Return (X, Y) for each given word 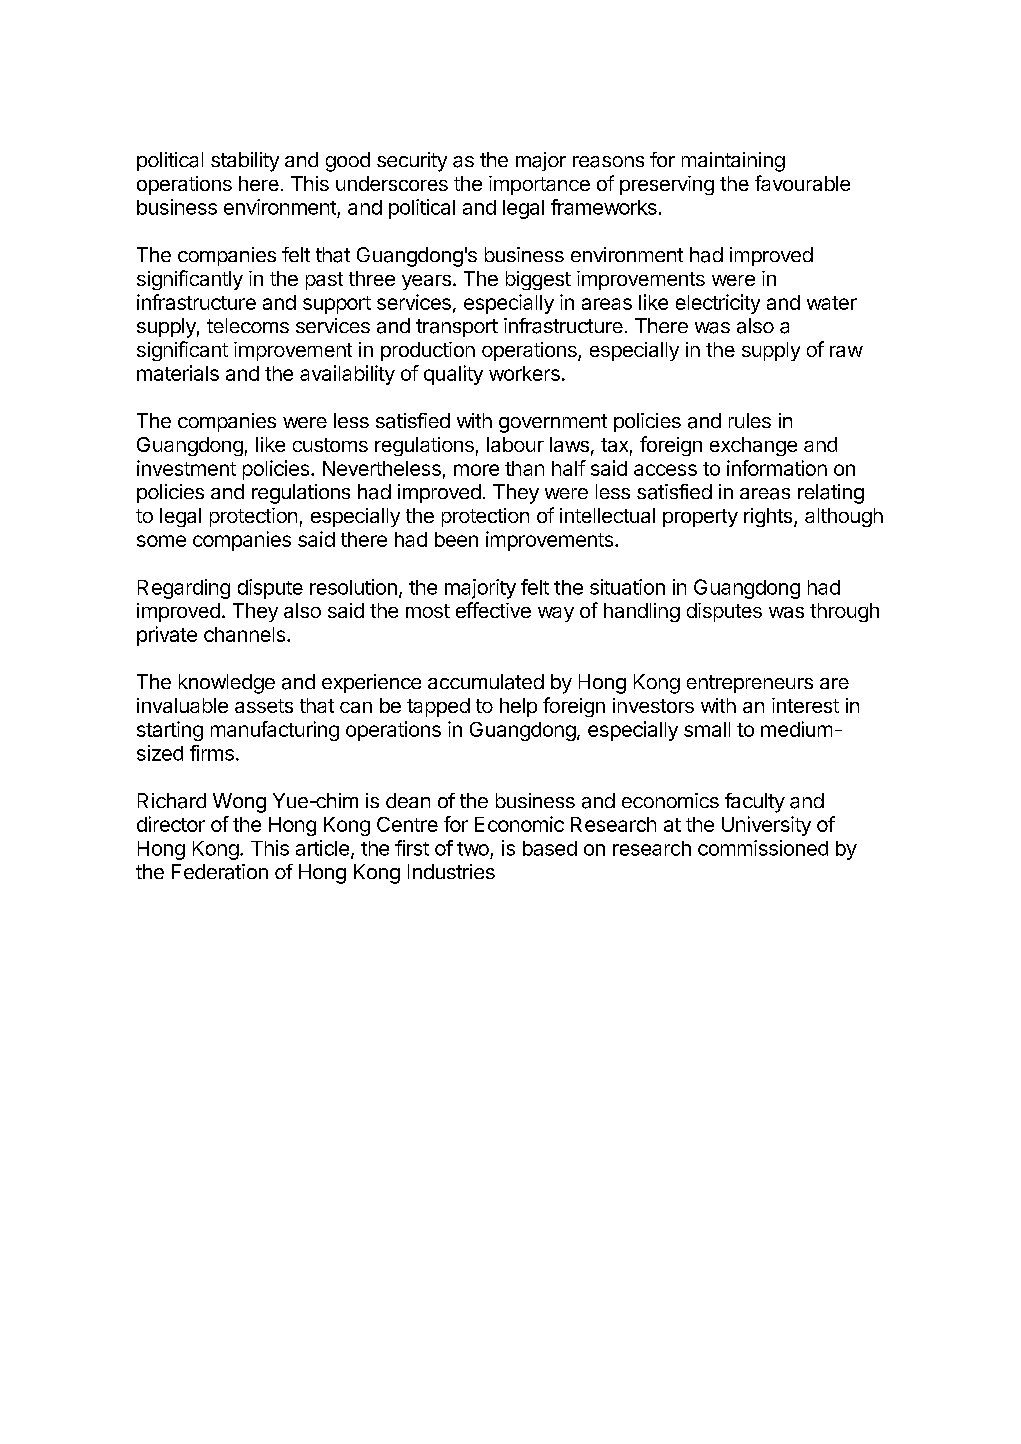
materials (178, 373)
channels (244, 634)
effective (493, 610)
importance (539, 185)
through (844, 612)
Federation (220, 872)
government (553, 423)
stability (245, 162)
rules (750, 420)
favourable (802, 183)
